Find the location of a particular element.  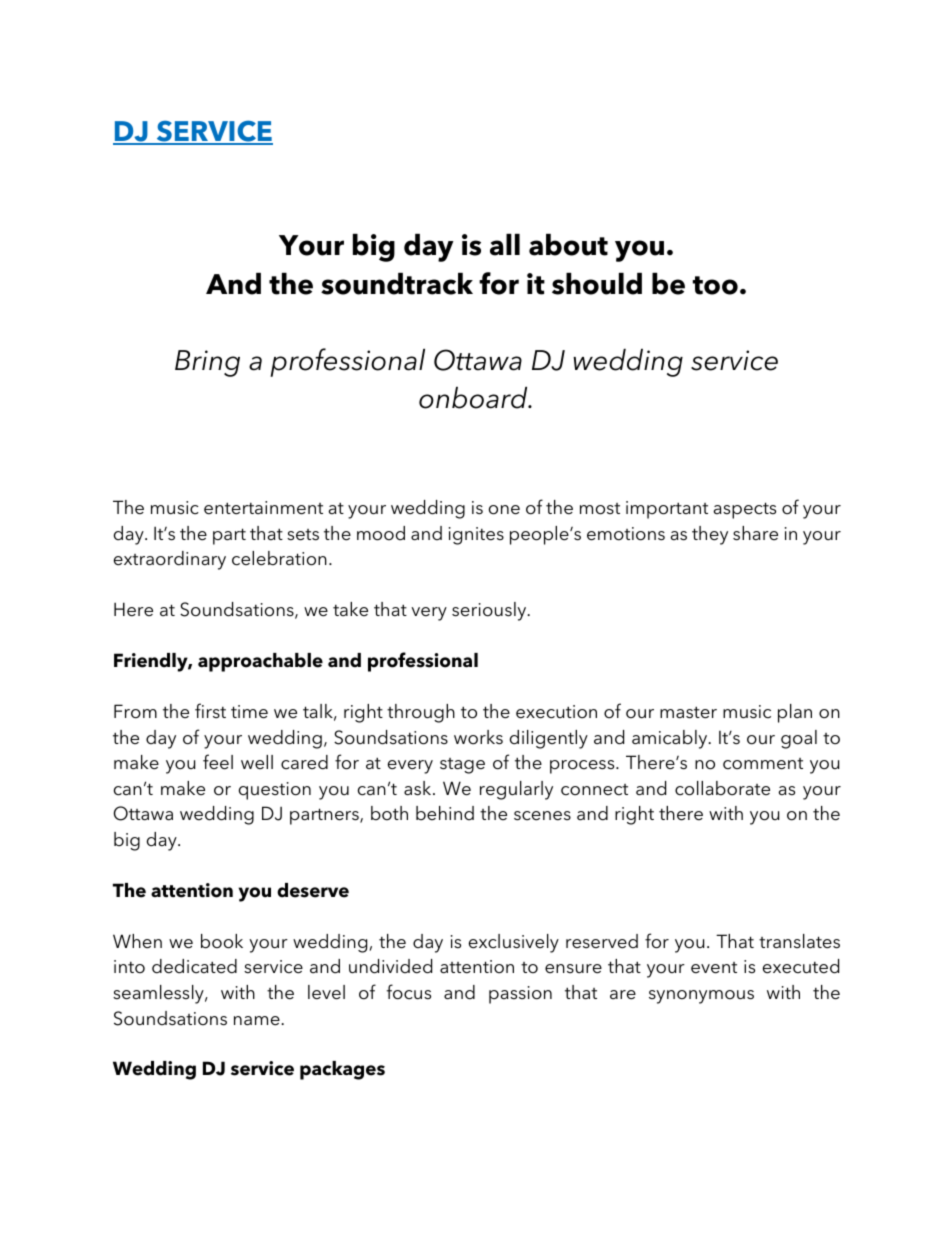

synonymous is located at coordinates (701, 997).
